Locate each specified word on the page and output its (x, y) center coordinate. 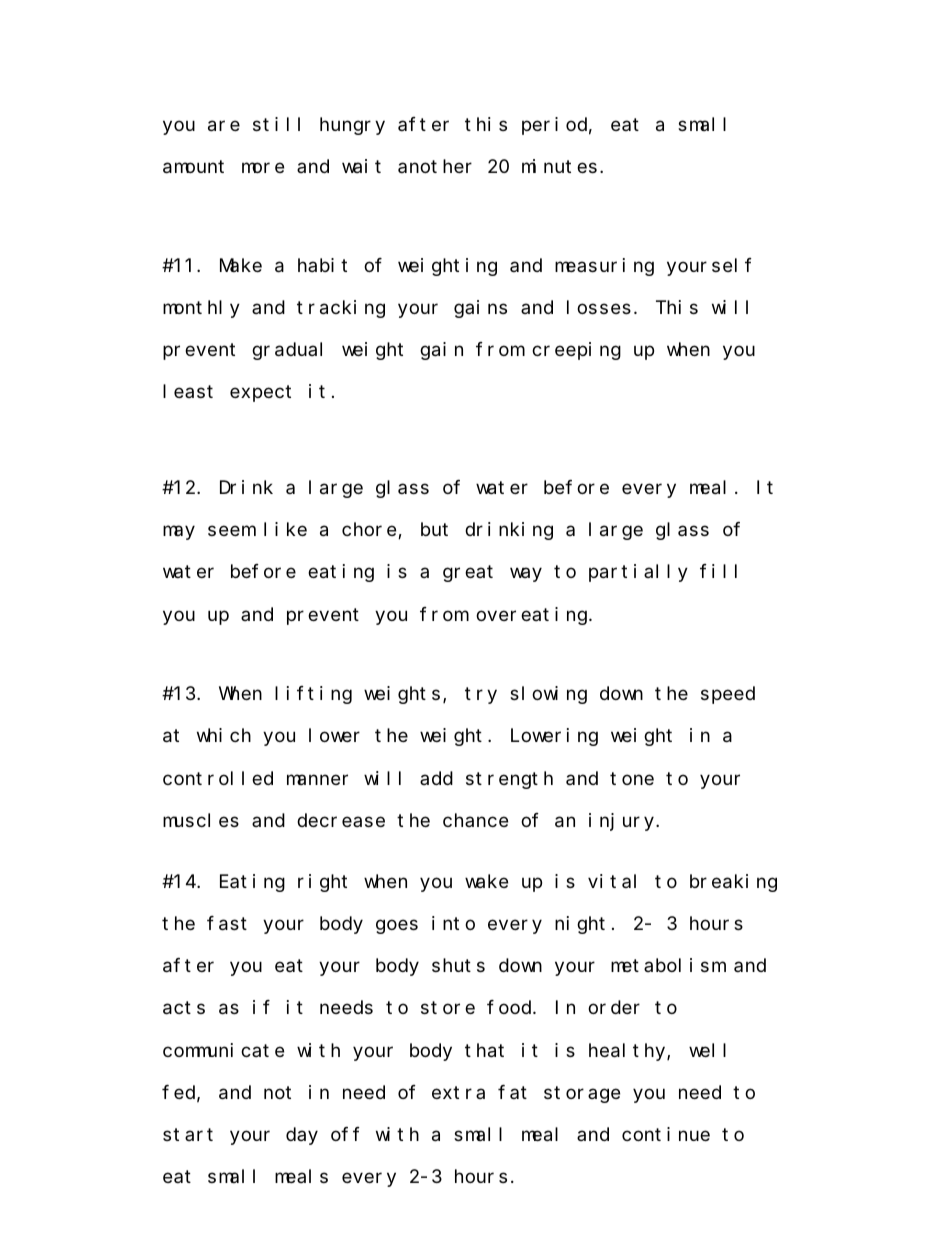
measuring (604, 267)
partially (638, 573)
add (436, 778)
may (179, 533)
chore (370, 531)
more (263, 168)
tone (632, 778)
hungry (352, 126)
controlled (218, 778)
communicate (223, 1050)
